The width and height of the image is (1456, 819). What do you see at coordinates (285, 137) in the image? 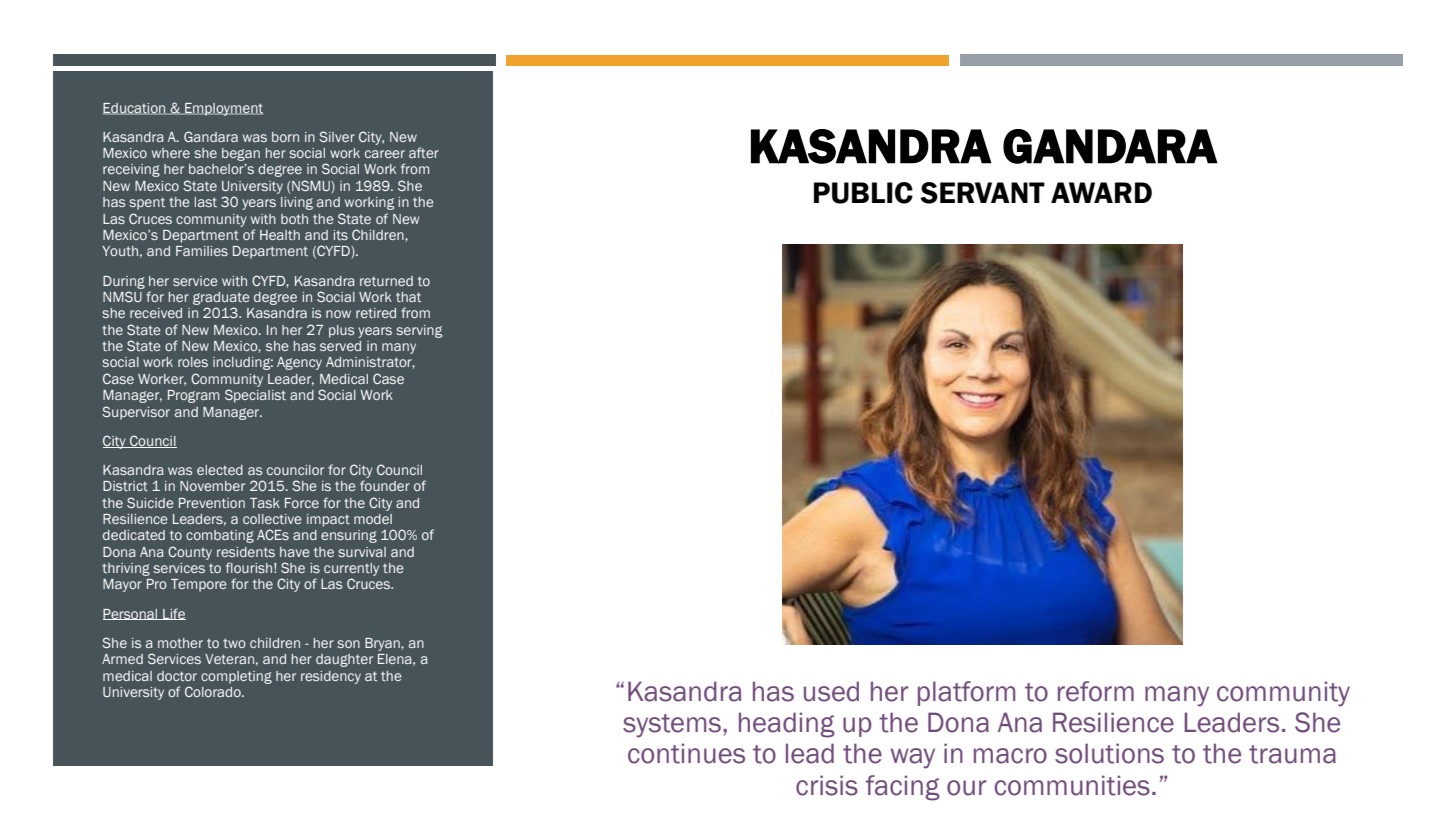
I see `born` at bounding box center [285, 137].
